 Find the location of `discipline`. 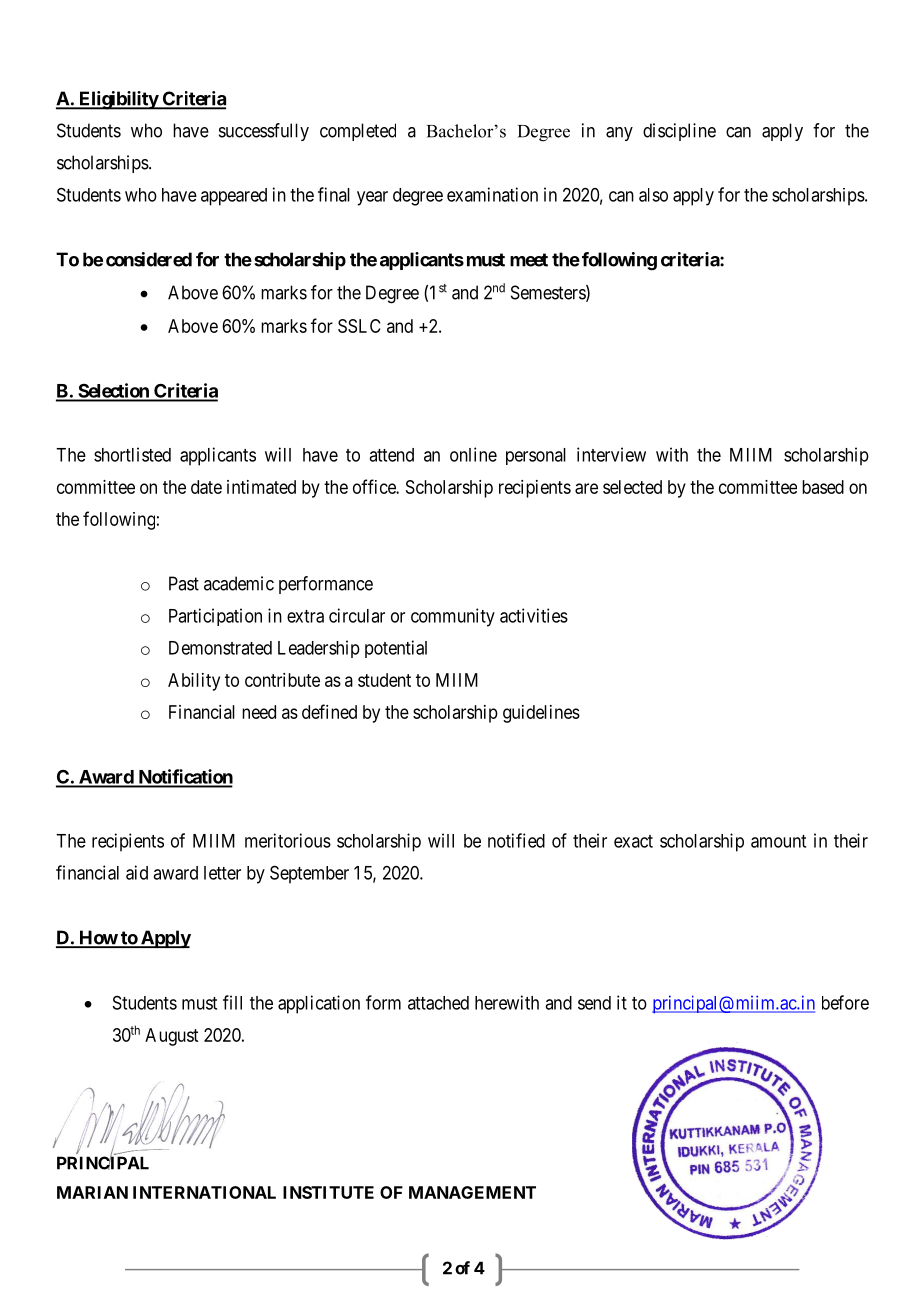

discipline is located at coordinates (679, 132).
